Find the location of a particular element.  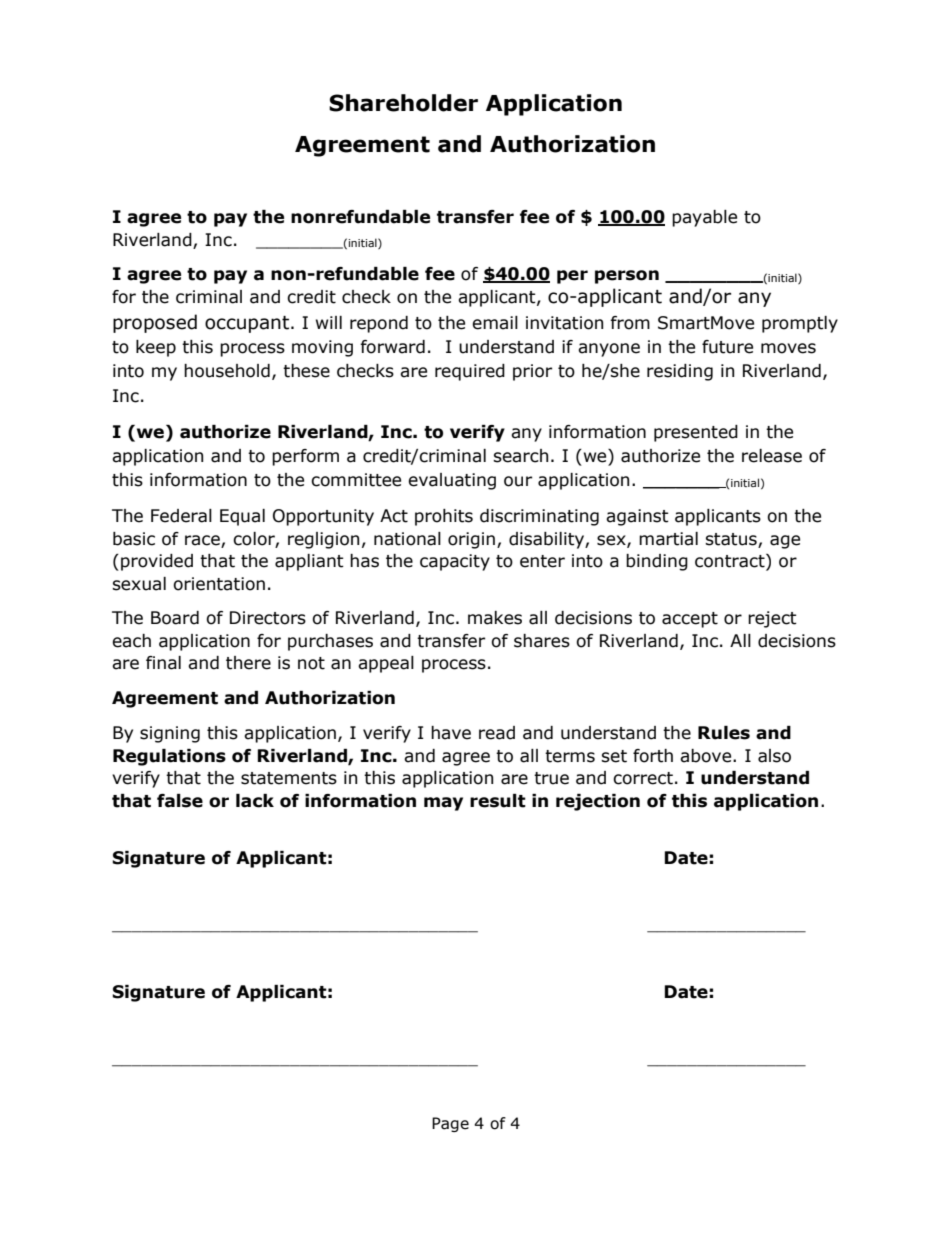

Regulations is located at coordinates (169, 757).
